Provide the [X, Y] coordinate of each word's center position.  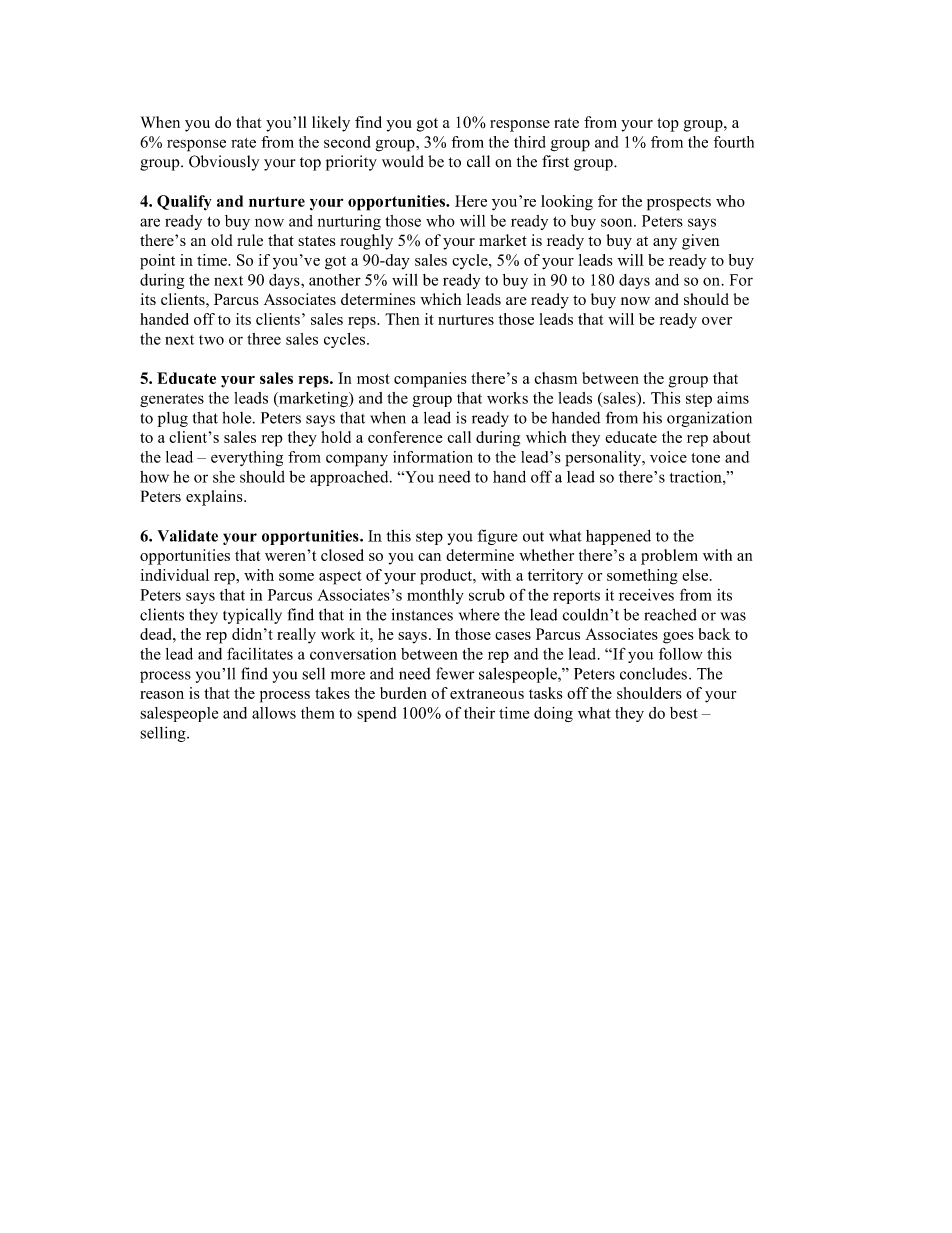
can [429, 557]
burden [403, 693]
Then [402, 319]
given [701, 242]
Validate [187, 536]
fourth [734, 142]
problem [669, 557]
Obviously [224, 163]
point [157, 262]
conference [405, 437]
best [684, 713]
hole [238, 418]
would [403, 161]
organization [709, 419]
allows [274, 713]
